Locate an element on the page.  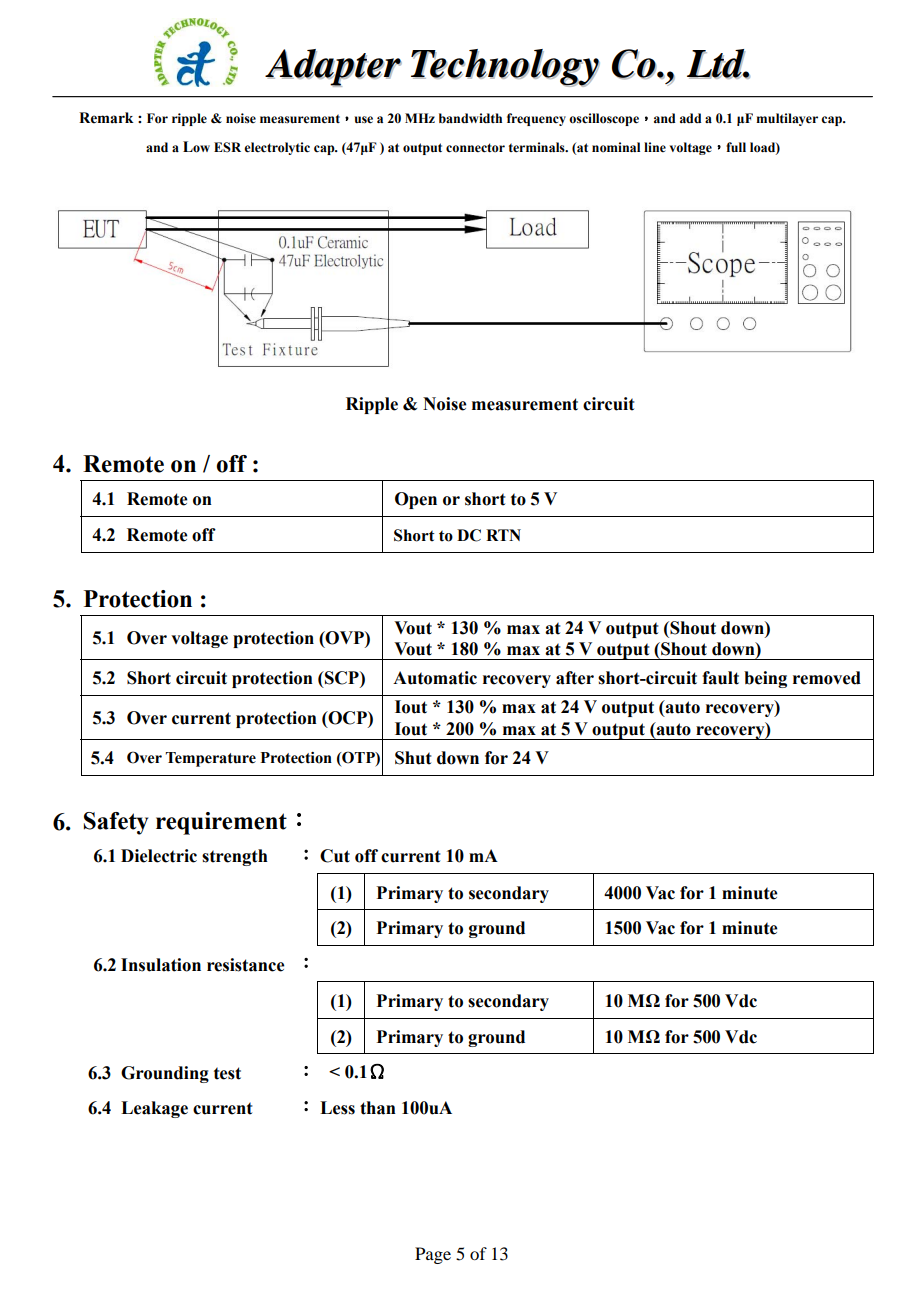
Page is located at coordinates (433, 1255).
